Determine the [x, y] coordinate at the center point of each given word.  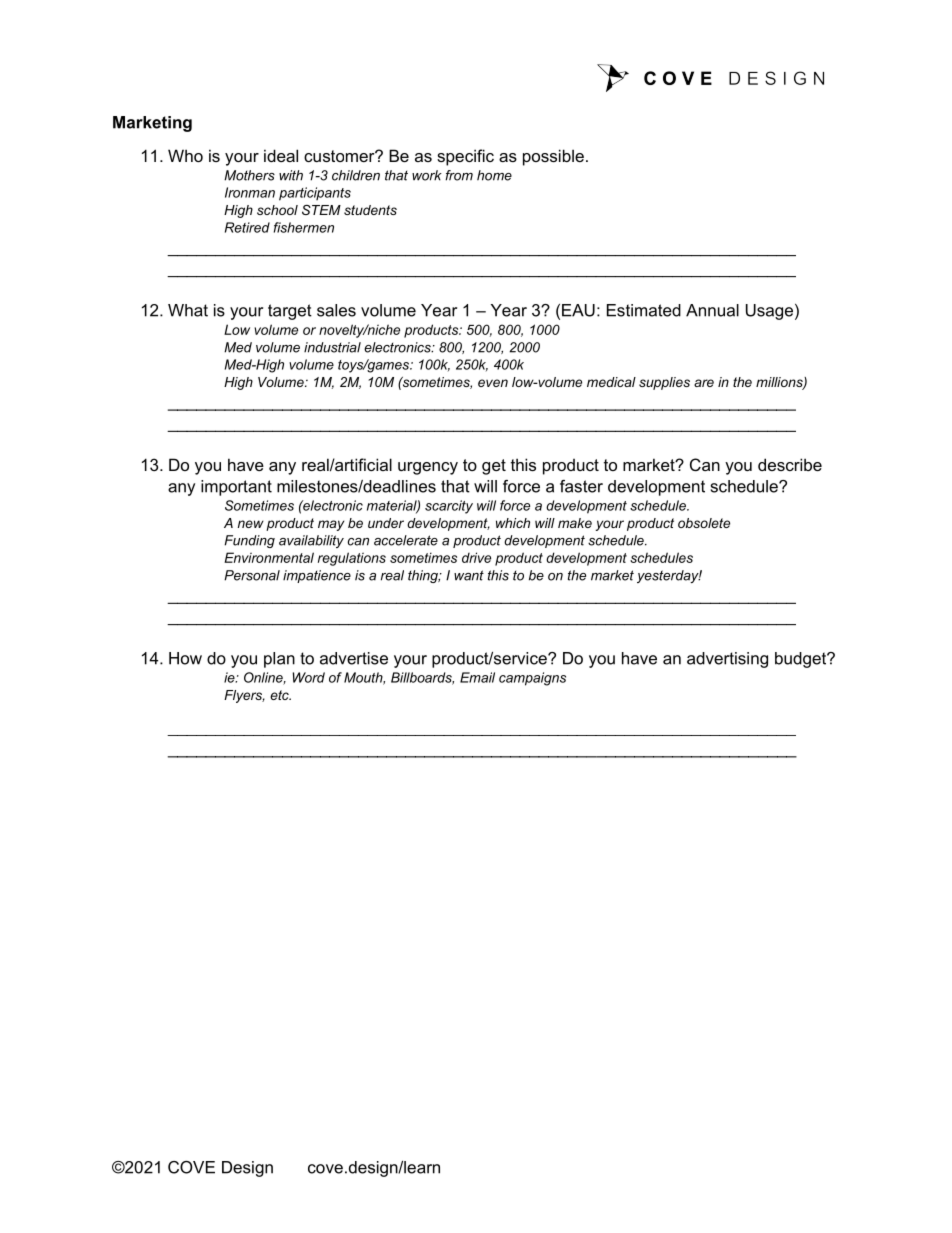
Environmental [269, 557]
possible [553, 157]
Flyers [244, 696]
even [493, 383]
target [290, 312]
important [236, 488]
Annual [712, 310]
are [704, 383]
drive [476, 557]
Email [477, 677]
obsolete [704, 523]
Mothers [249, 175]
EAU [578, 310]
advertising [727, 660]
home [494, 175]
